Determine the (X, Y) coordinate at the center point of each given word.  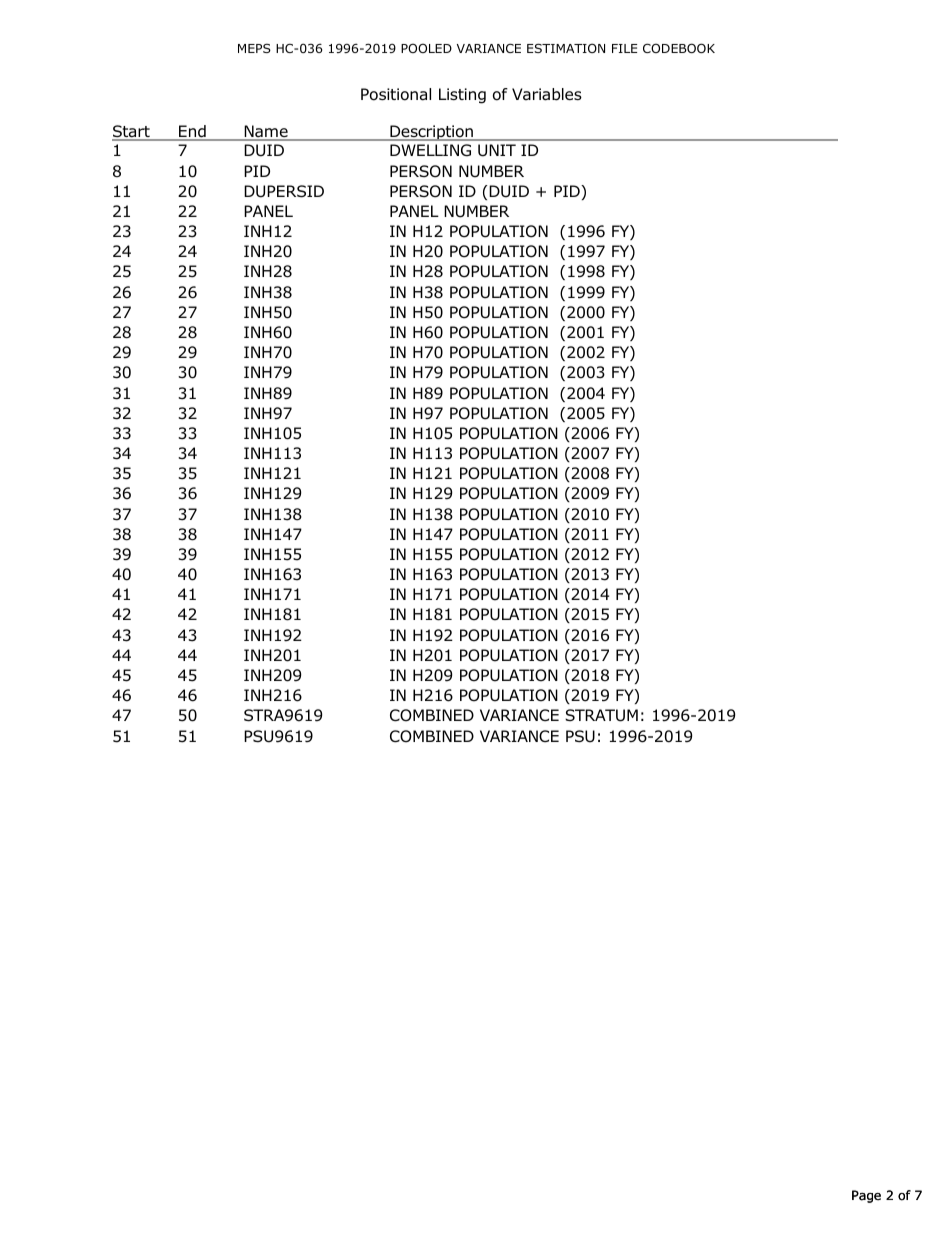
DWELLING (430, 150)
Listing (462, 96)
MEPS (254, 48)
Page (866, 1196)
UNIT (497, 150)
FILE (624, 48)
